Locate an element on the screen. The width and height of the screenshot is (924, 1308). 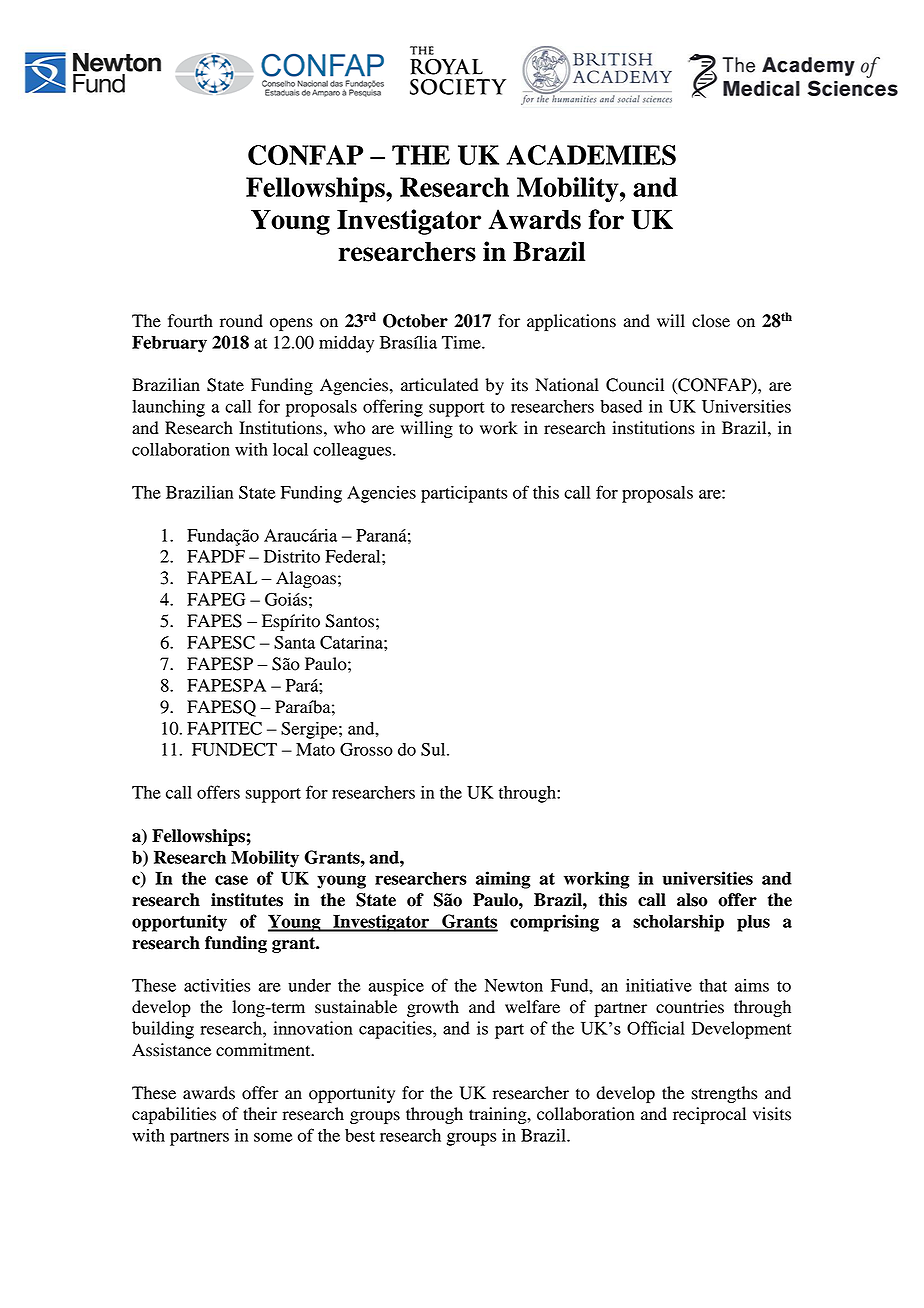
their is located at coordinates (260, 1114).
